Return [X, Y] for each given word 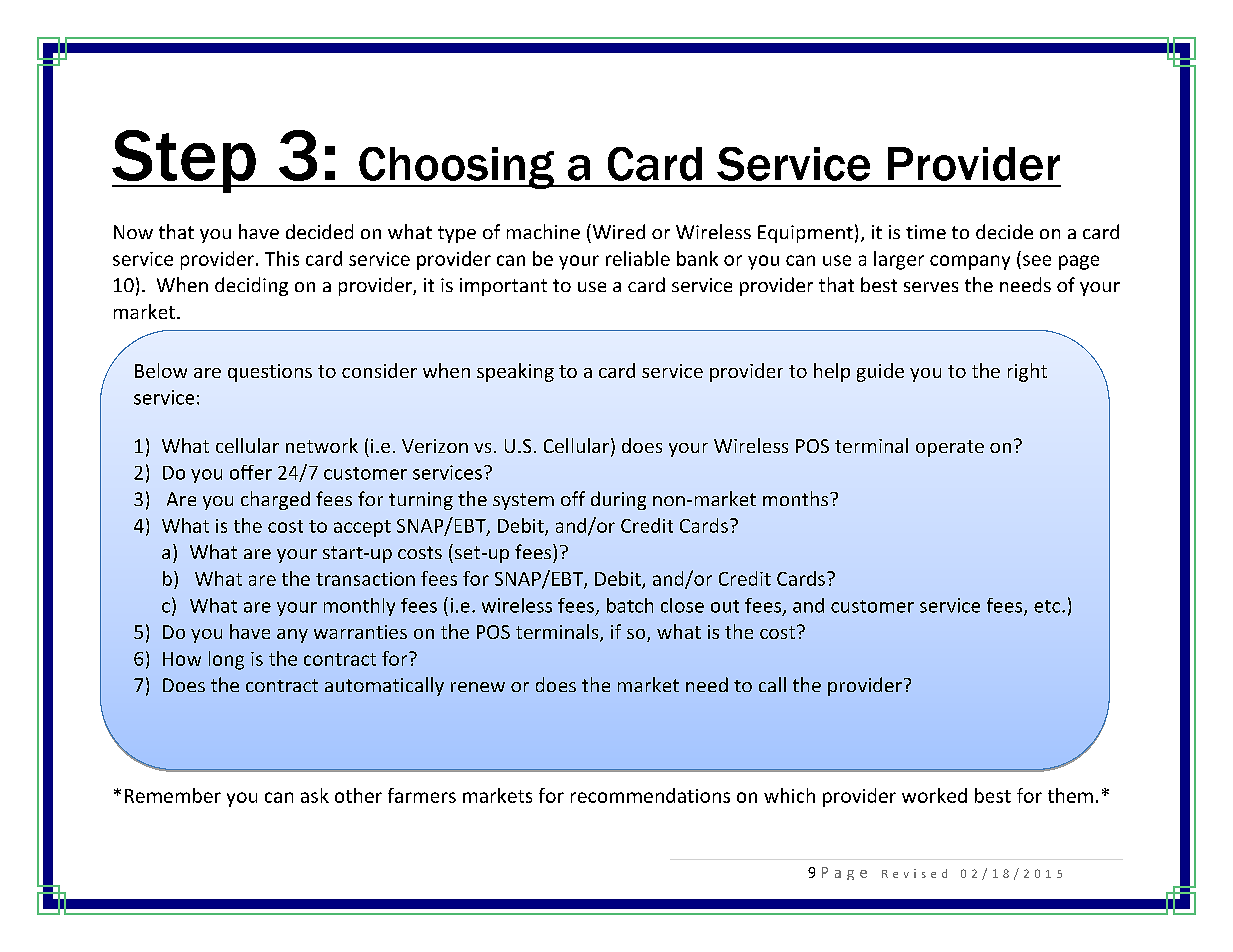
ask [315, 795]
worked [934, 795]
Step [185, 161]
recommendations [650, 795]
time [926, 232]
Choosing [456, 168]
